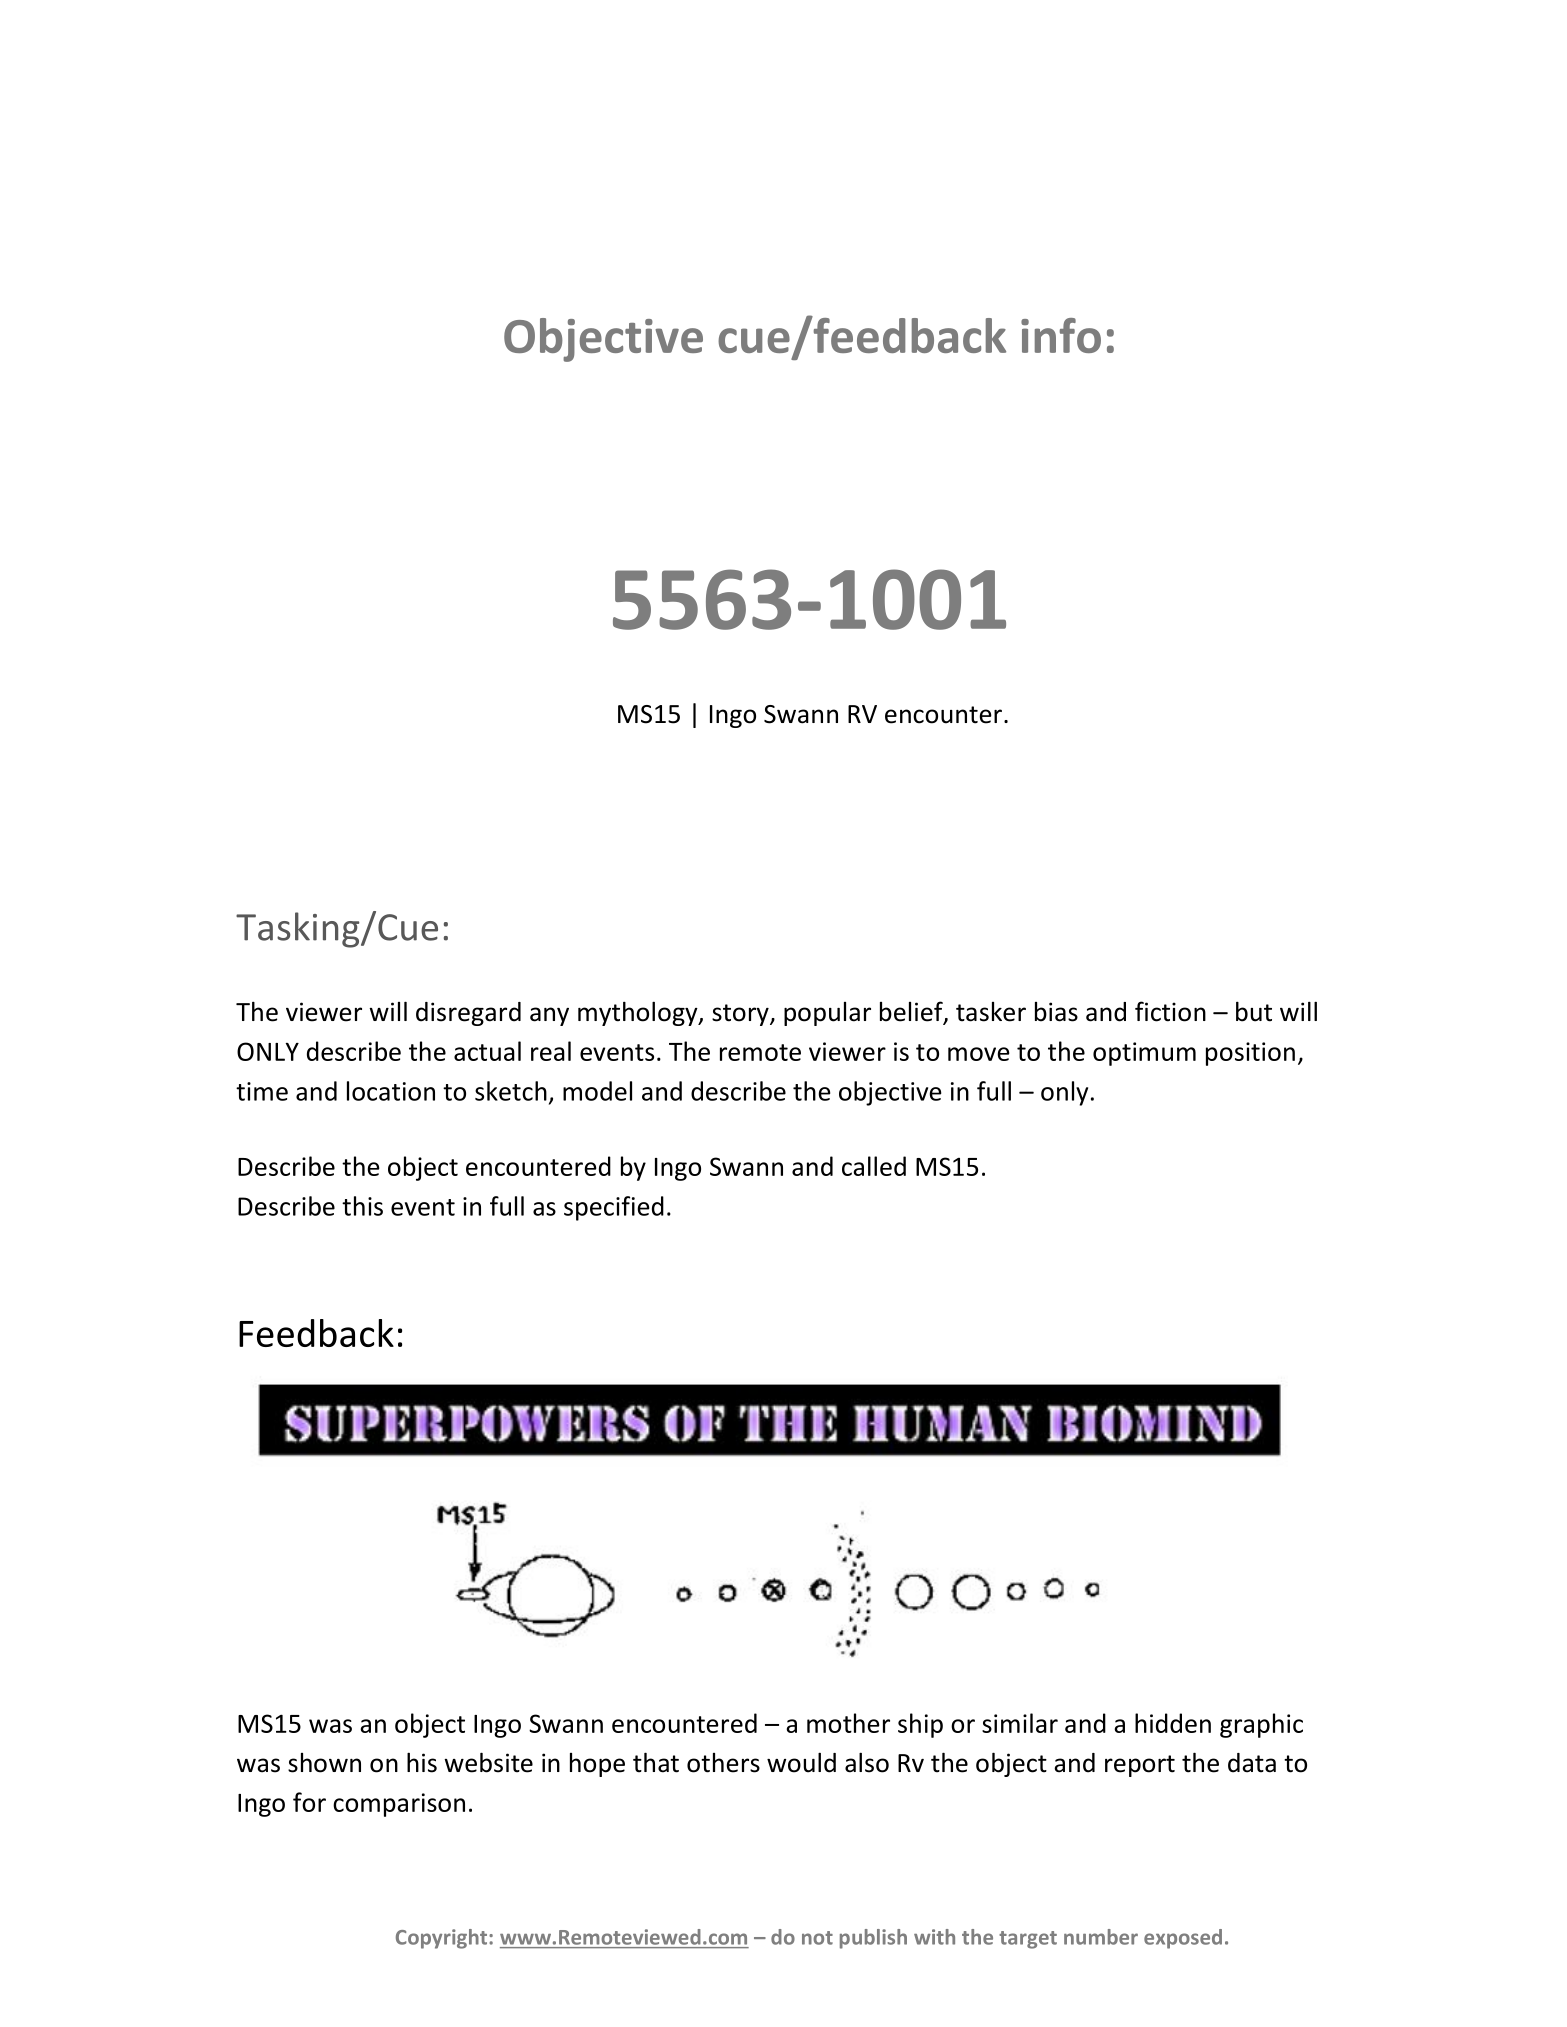 This image has height=2027, width=1567. I want to click on bias, so click(1056, 1012).
